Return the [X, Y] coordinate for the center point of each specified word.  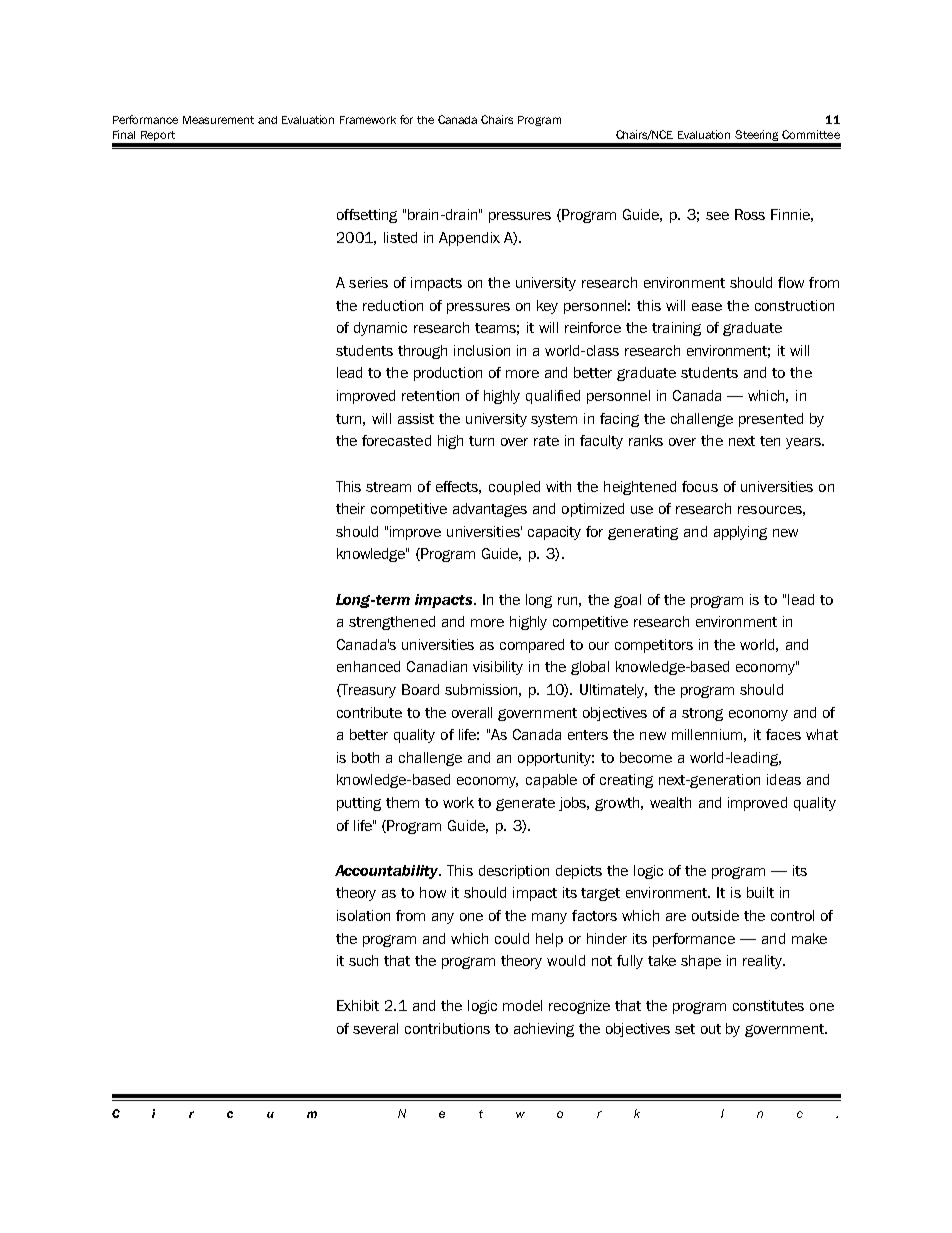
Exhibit [358, 1005]
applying [740, 533]
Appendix [469, 239]
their [350, 508]
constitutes [768, 1005]
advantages [490, 510]
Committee [811, 134]
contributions [447, 1028]
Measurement [218, 120]
